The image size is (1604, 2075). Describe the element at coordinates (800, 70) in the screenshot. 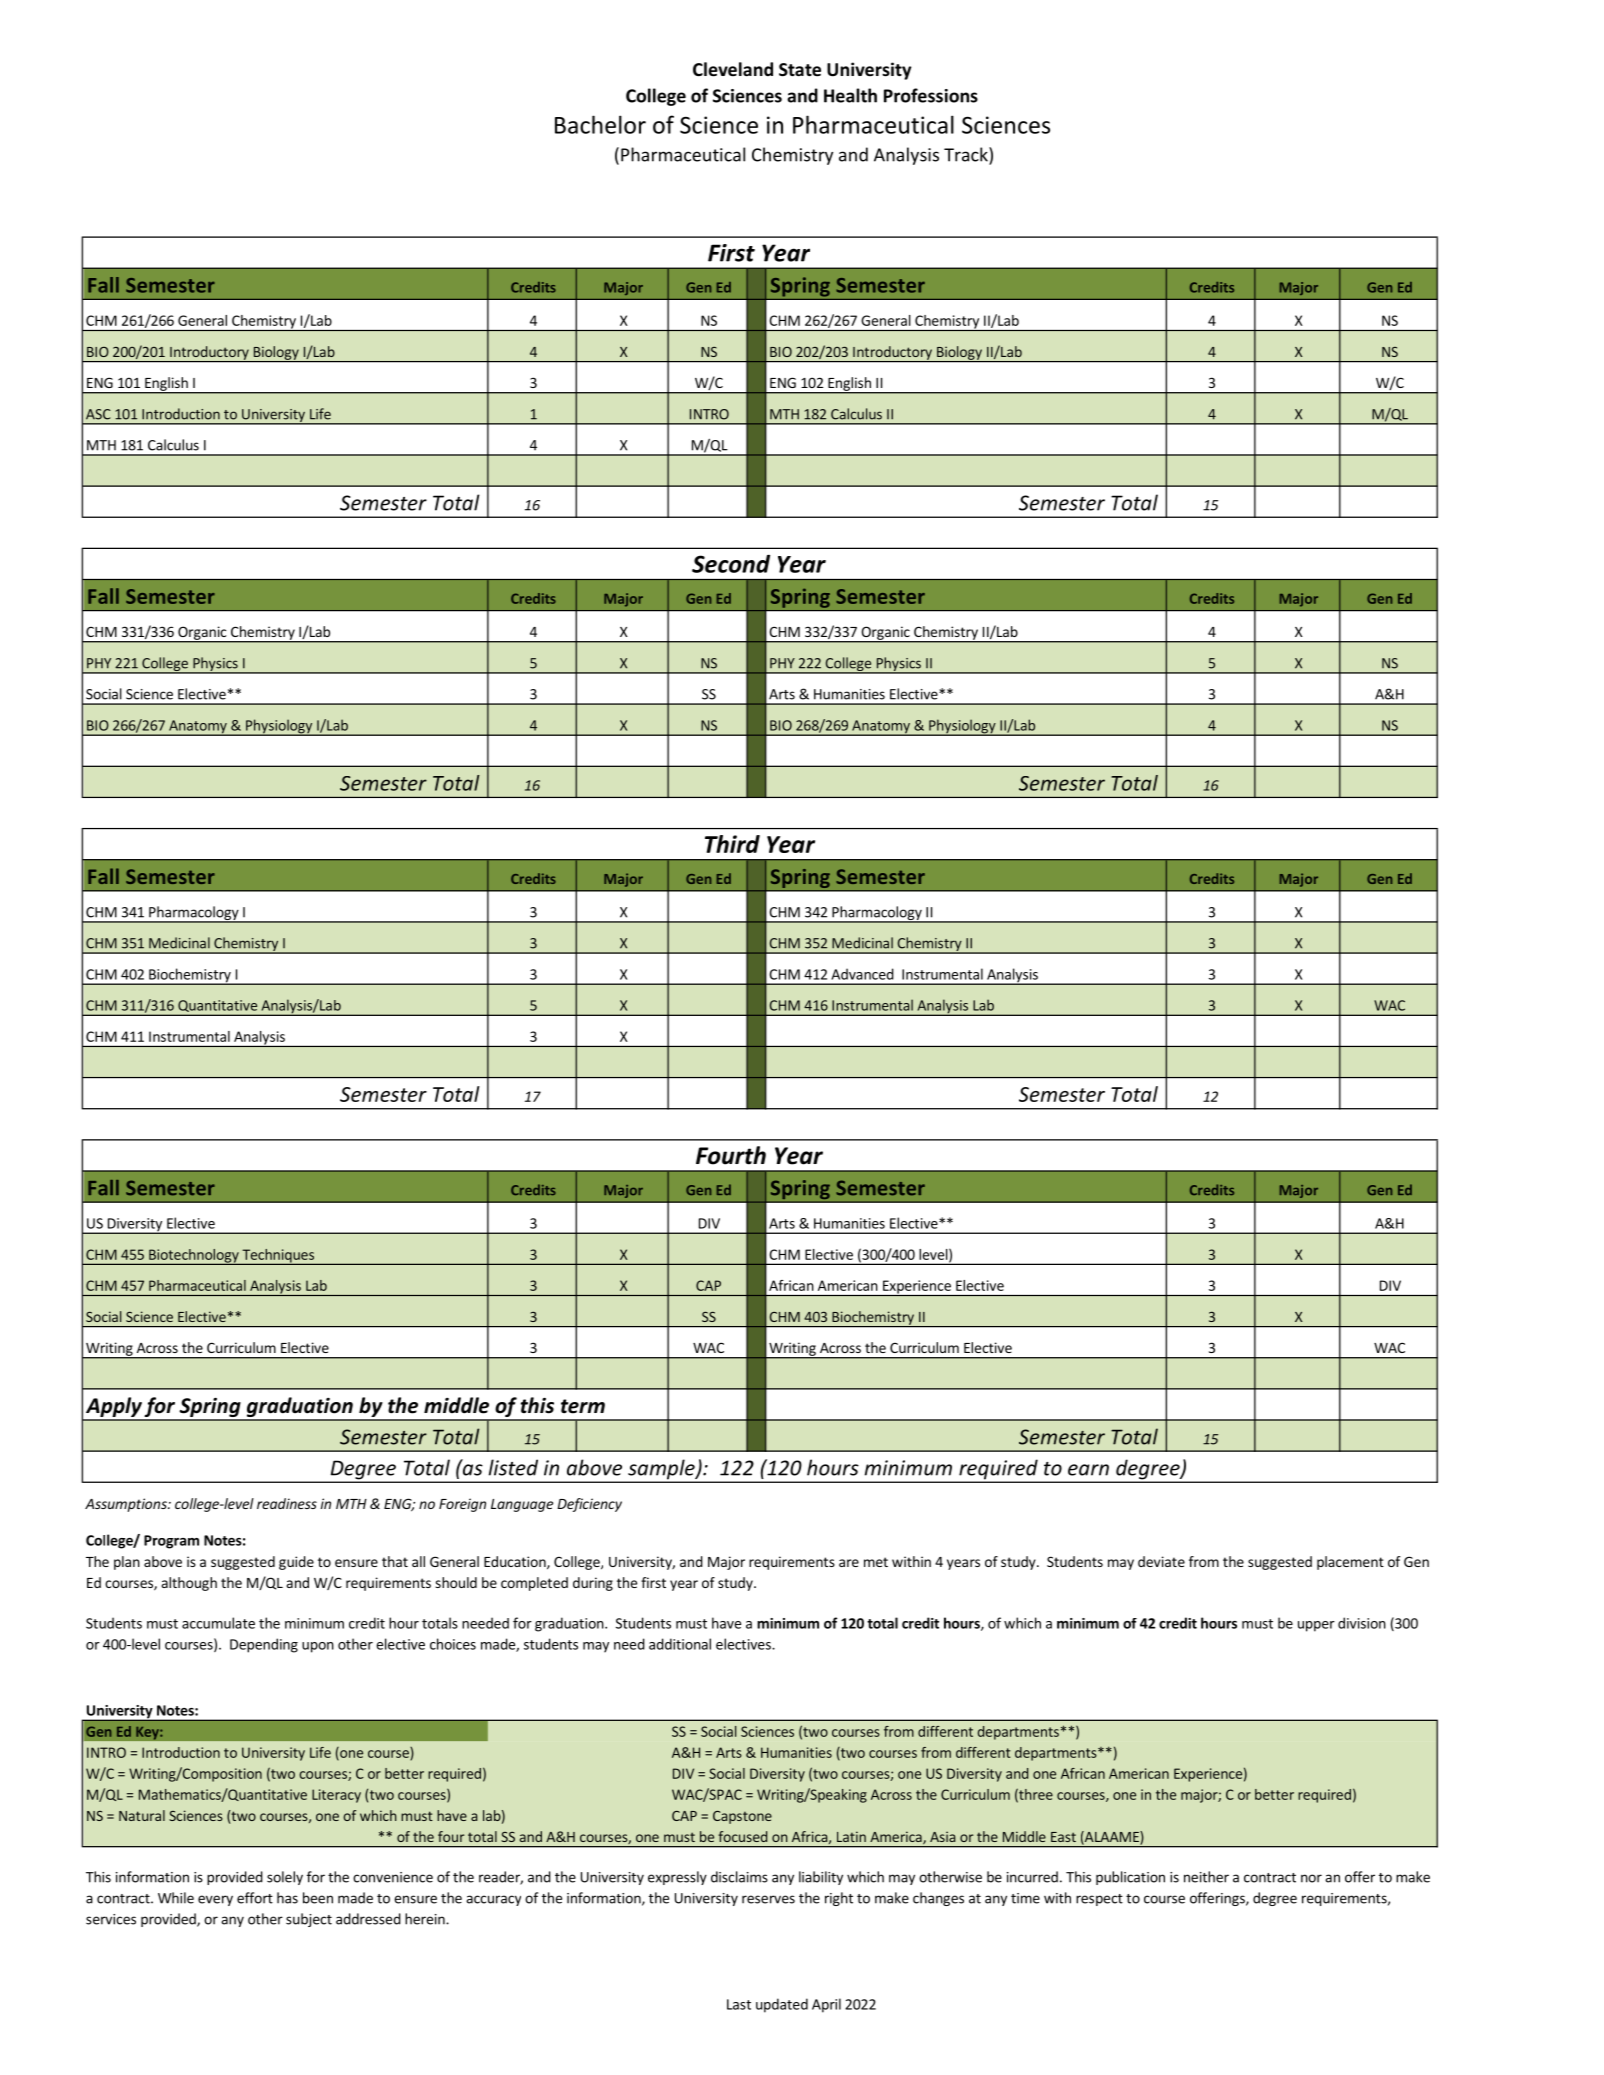

I see `State` at that location.
